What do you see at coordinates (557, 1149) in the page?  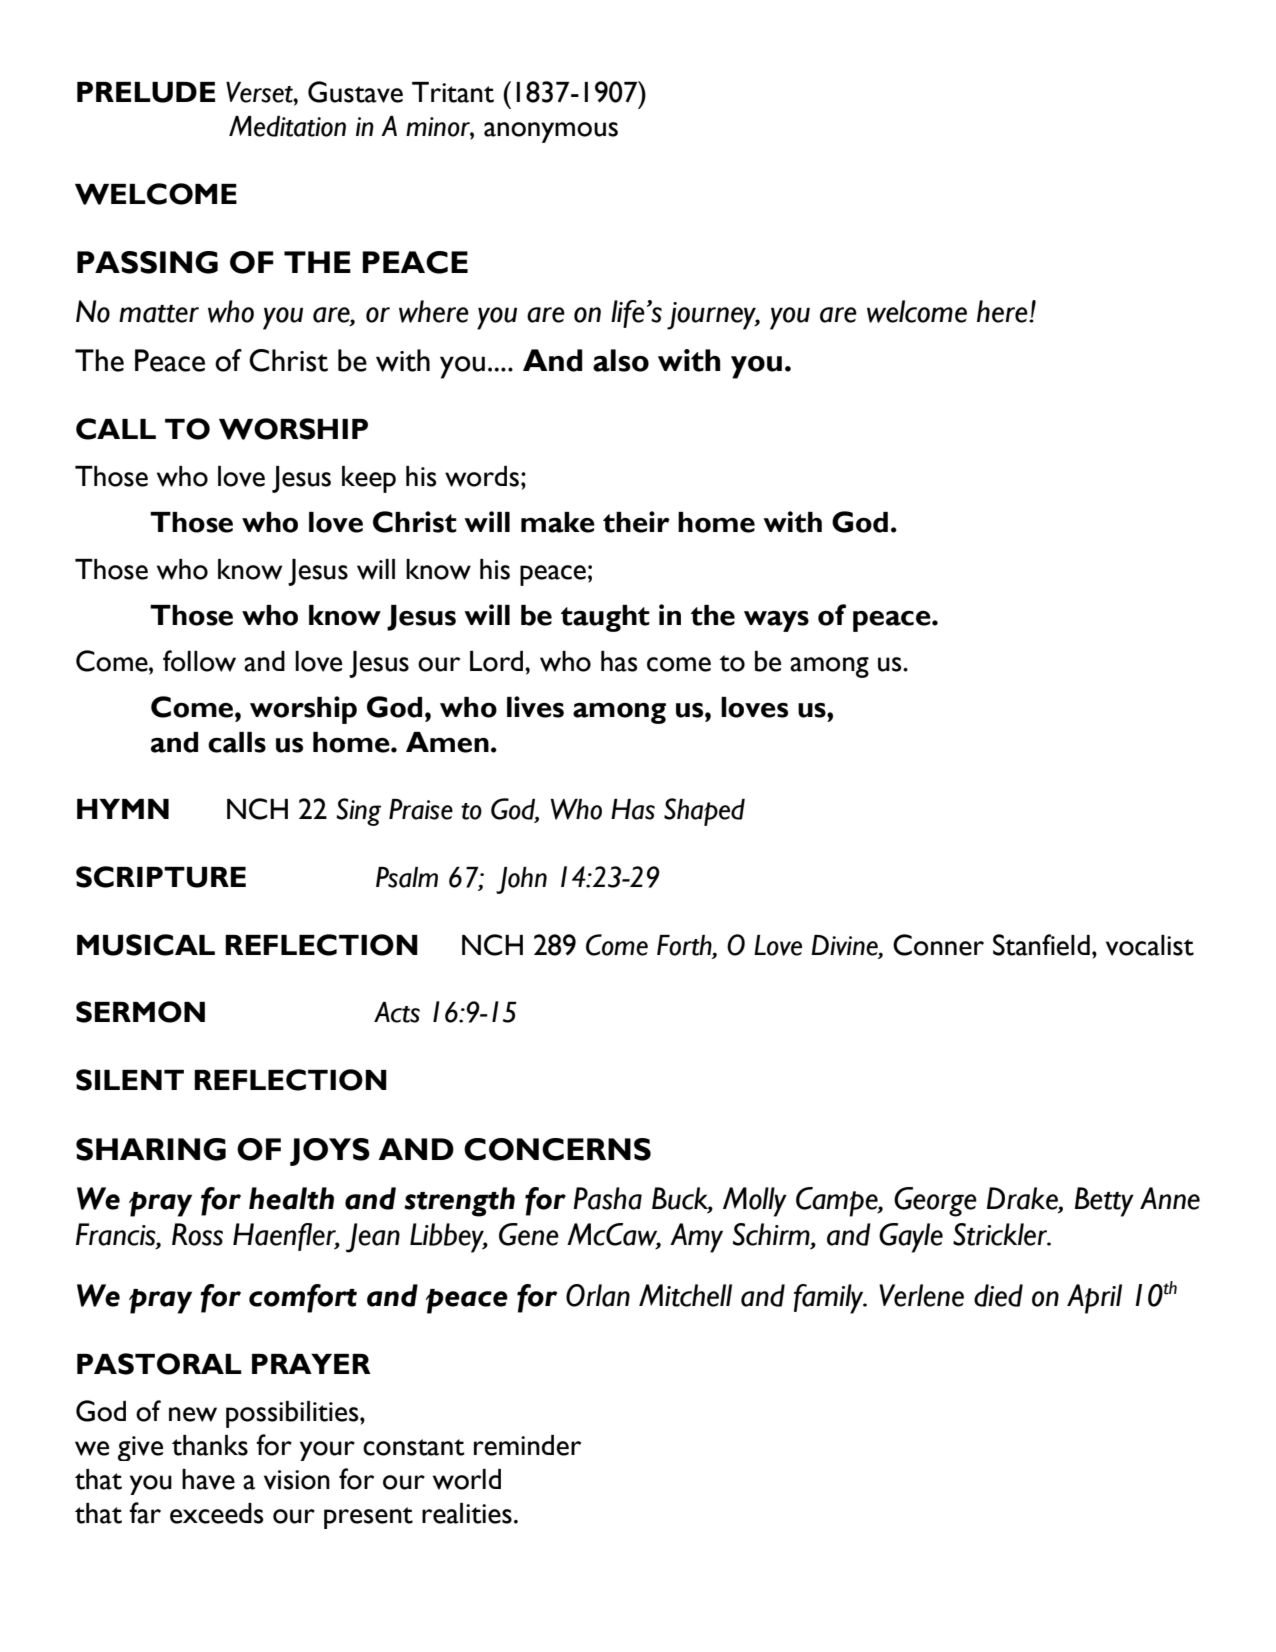 I see `CONCERNS` at bounding box center [557, 1149].
